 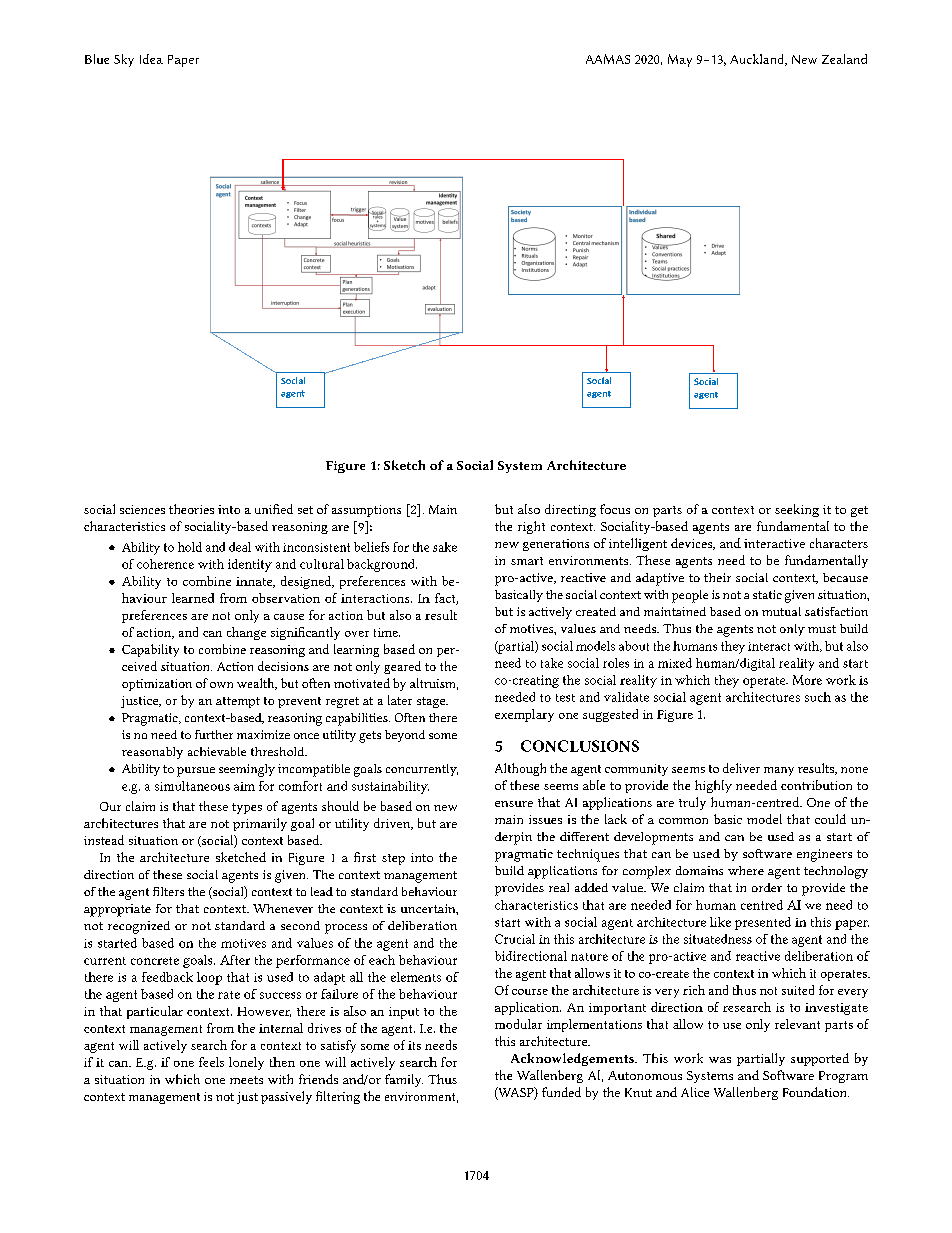 I want to click on seeking, so click(x=797, y=510).
